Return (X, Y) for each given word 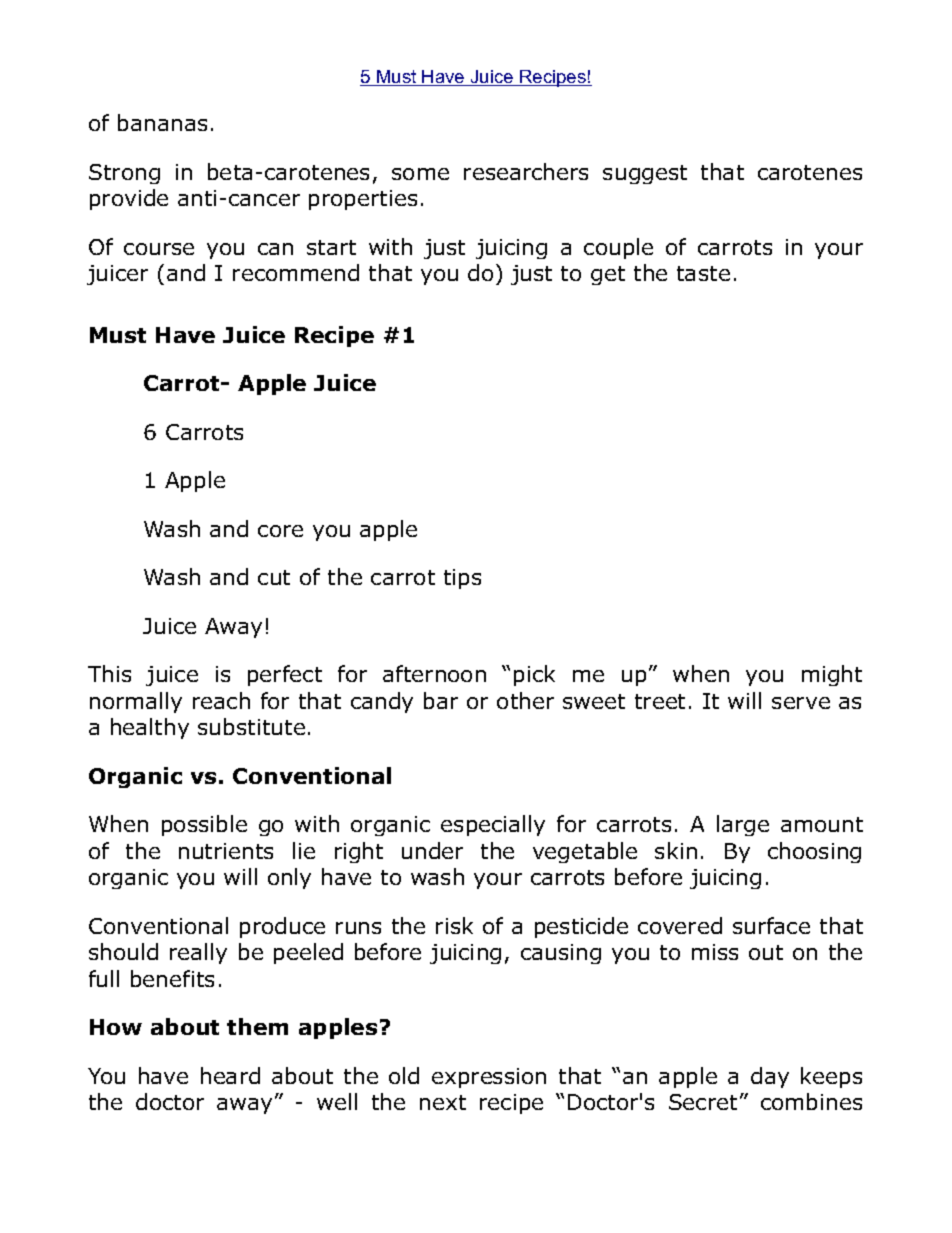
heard (230, 1075)
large (743, 825)
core (280, 531)
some (420, 174)
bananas (162, 122)
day (770, 1077)
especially (493, 825)
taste (703, 273)
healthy (150, 728)
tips (462, 579)
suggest (645, 174)
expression (489, 1078)
